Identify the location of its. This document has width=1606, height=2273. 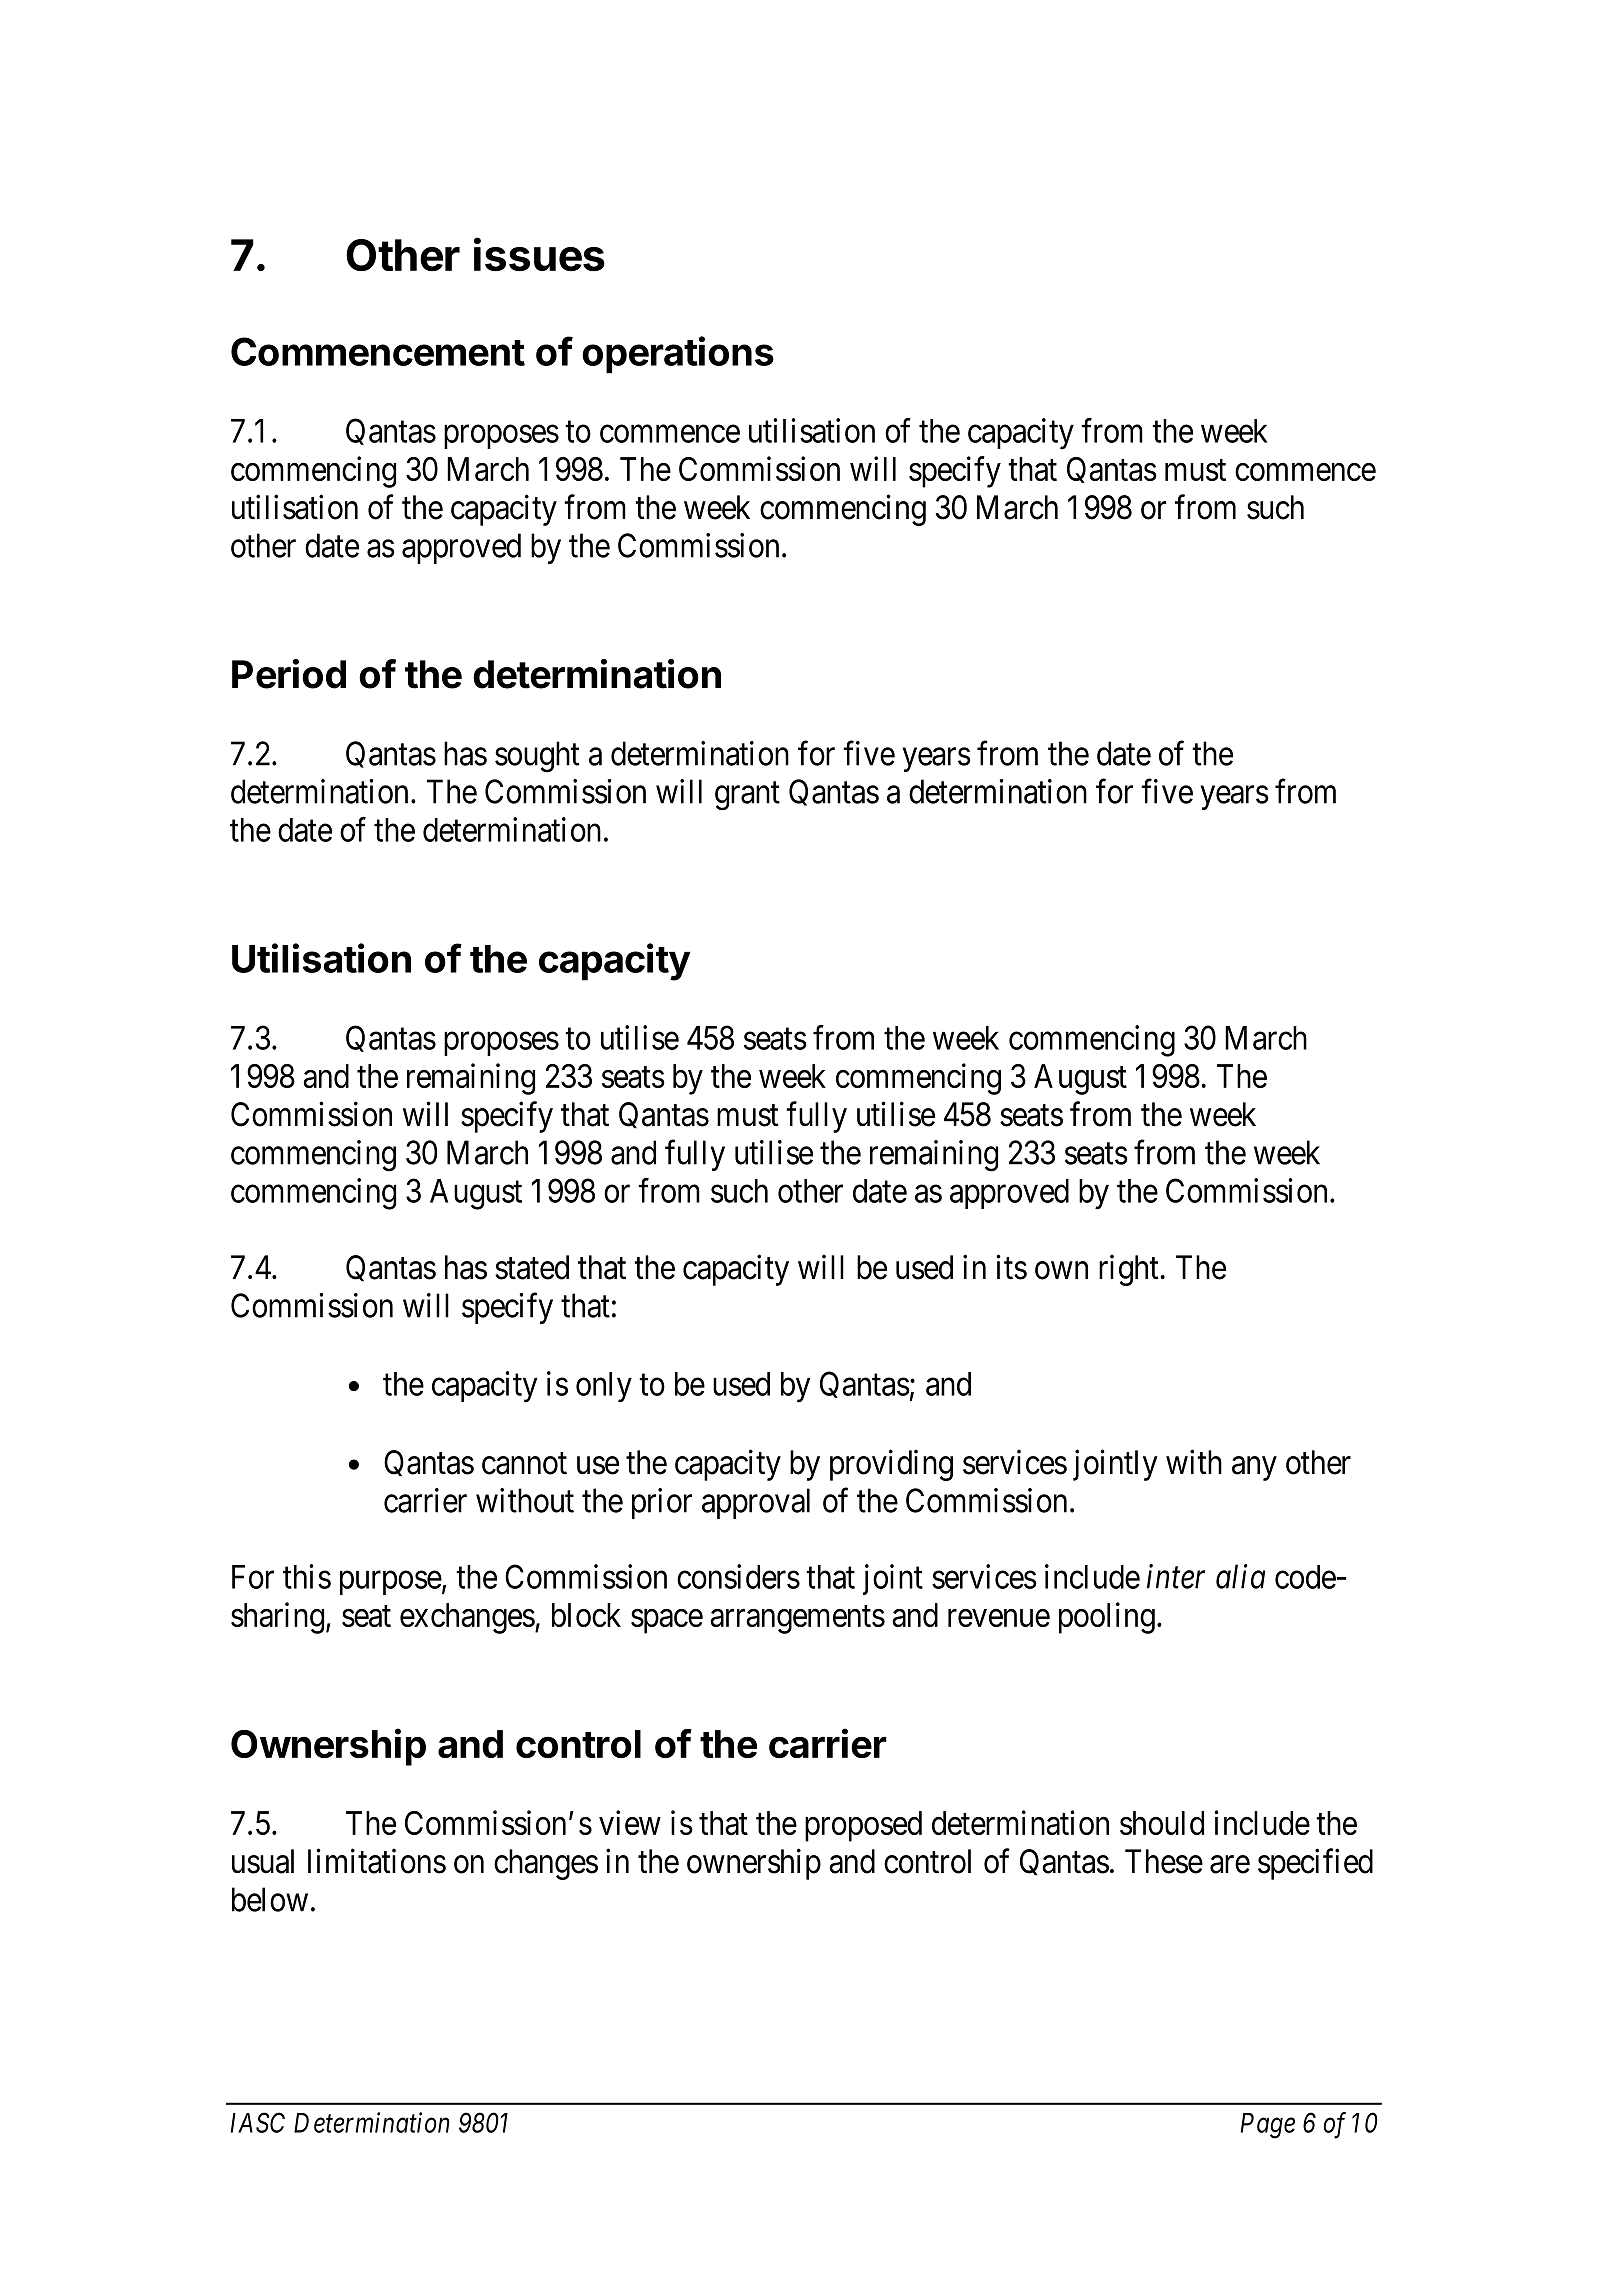
(1011, 1267).
